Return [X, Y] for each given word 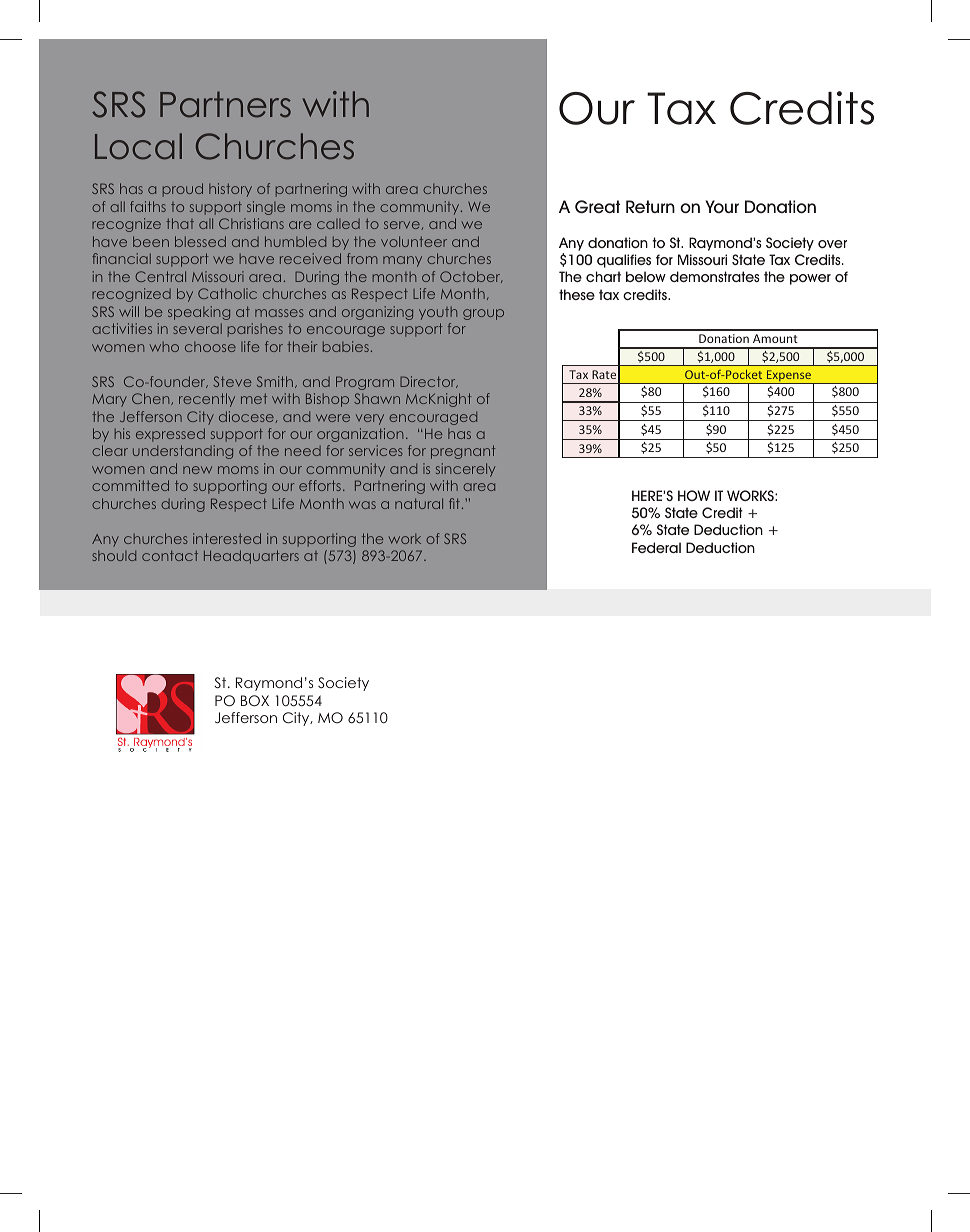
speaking [199, 313]
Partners [225, 104]
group [483, 314]
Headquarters [251, 557]
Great [597, 206]
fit [454, 503]
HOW [694, 495]
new [197, 470]
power [810, 279]
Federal [656, 547]
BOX [255, 701]
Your [722, 207]
